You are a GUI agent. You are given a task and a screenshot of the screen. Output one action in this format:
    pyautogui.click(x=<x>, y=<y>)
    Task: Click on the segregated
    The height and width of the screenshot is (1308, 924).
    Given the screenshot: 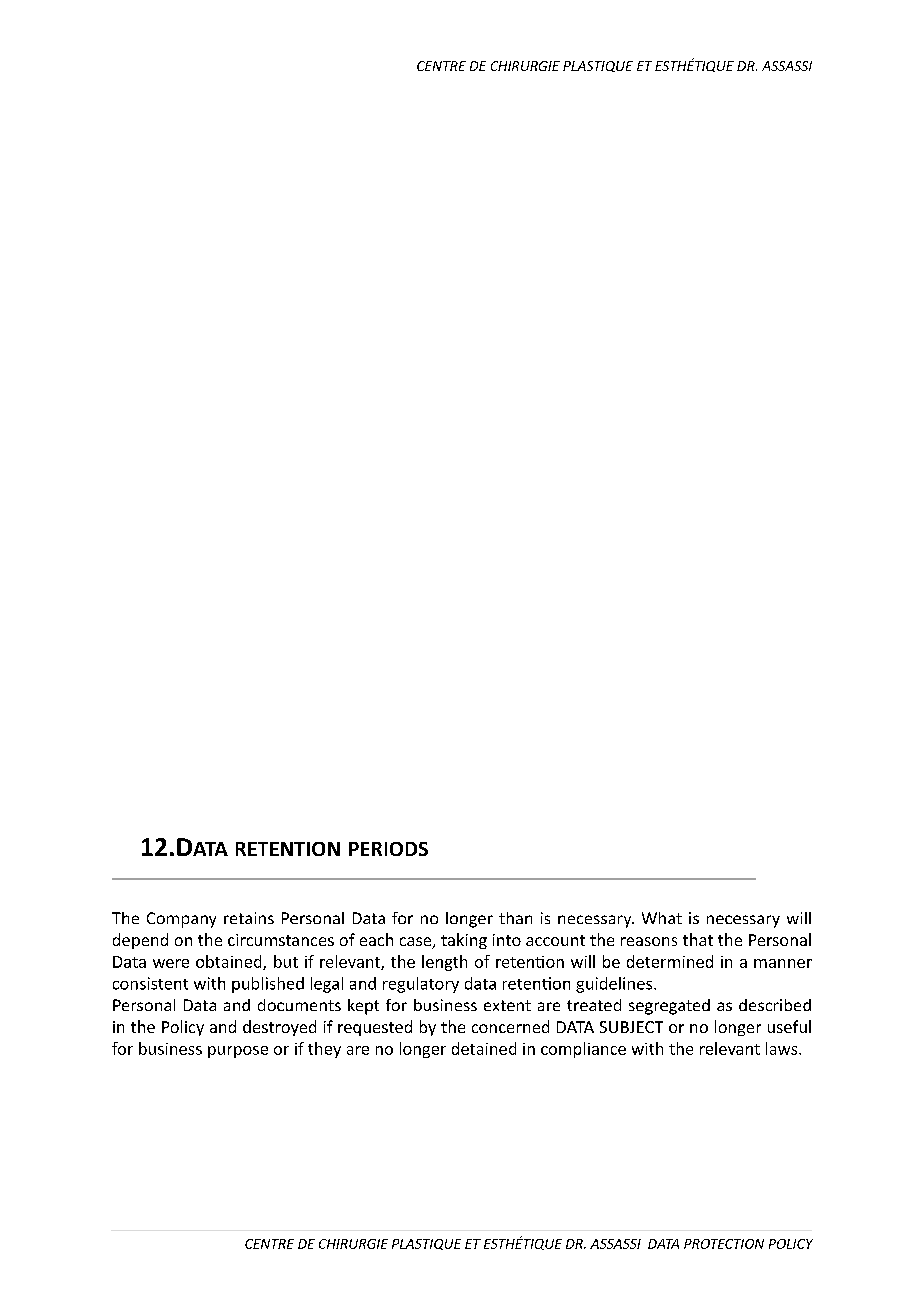 What is the action you would take?
    pyautogui.click(x=669, y=1007)
